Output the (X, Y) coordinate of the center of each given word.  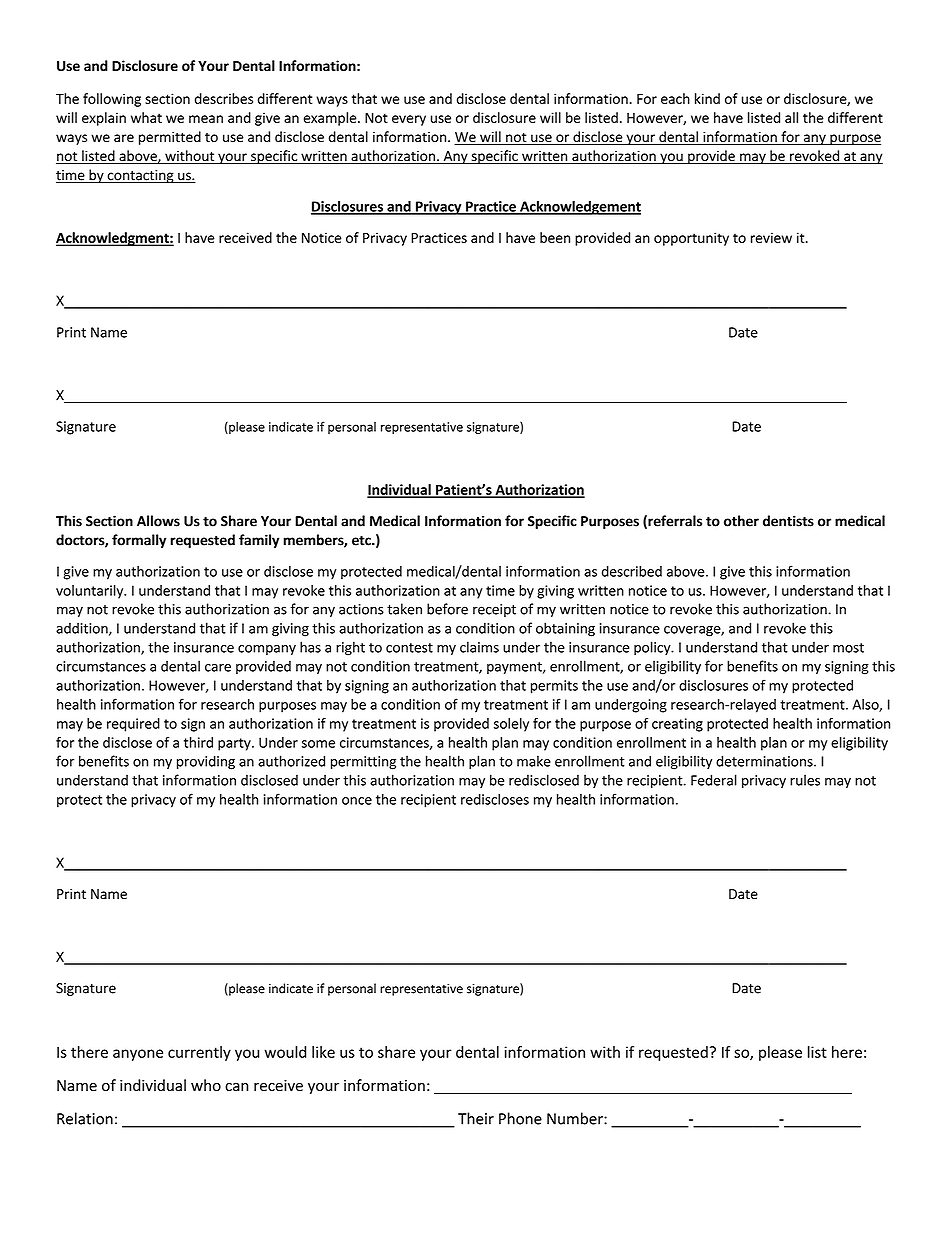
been (555, 237)
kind (707, 98)
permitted (170, 138)
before (447, 609)
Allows (158, 521)
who (206, 1085)
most (848, 648)
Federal (714, 780)
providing (206, 762)
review (771, 237)
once (357, 801)
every (409, 120)
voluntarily (91, 592)
